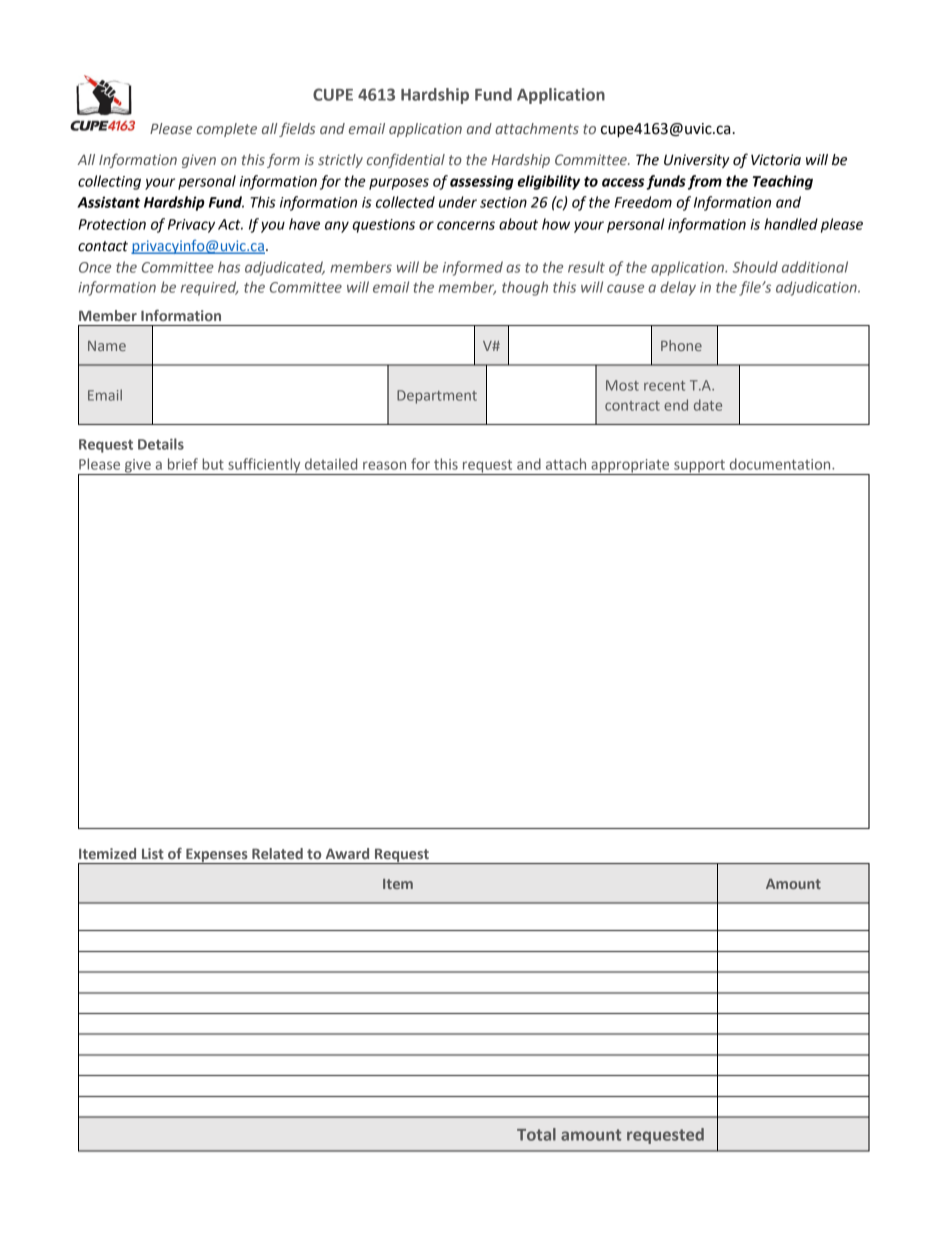  What do you see at coordinates (699, 467) in the screenshot?
I see `support` at bounding box center [699, 467].
